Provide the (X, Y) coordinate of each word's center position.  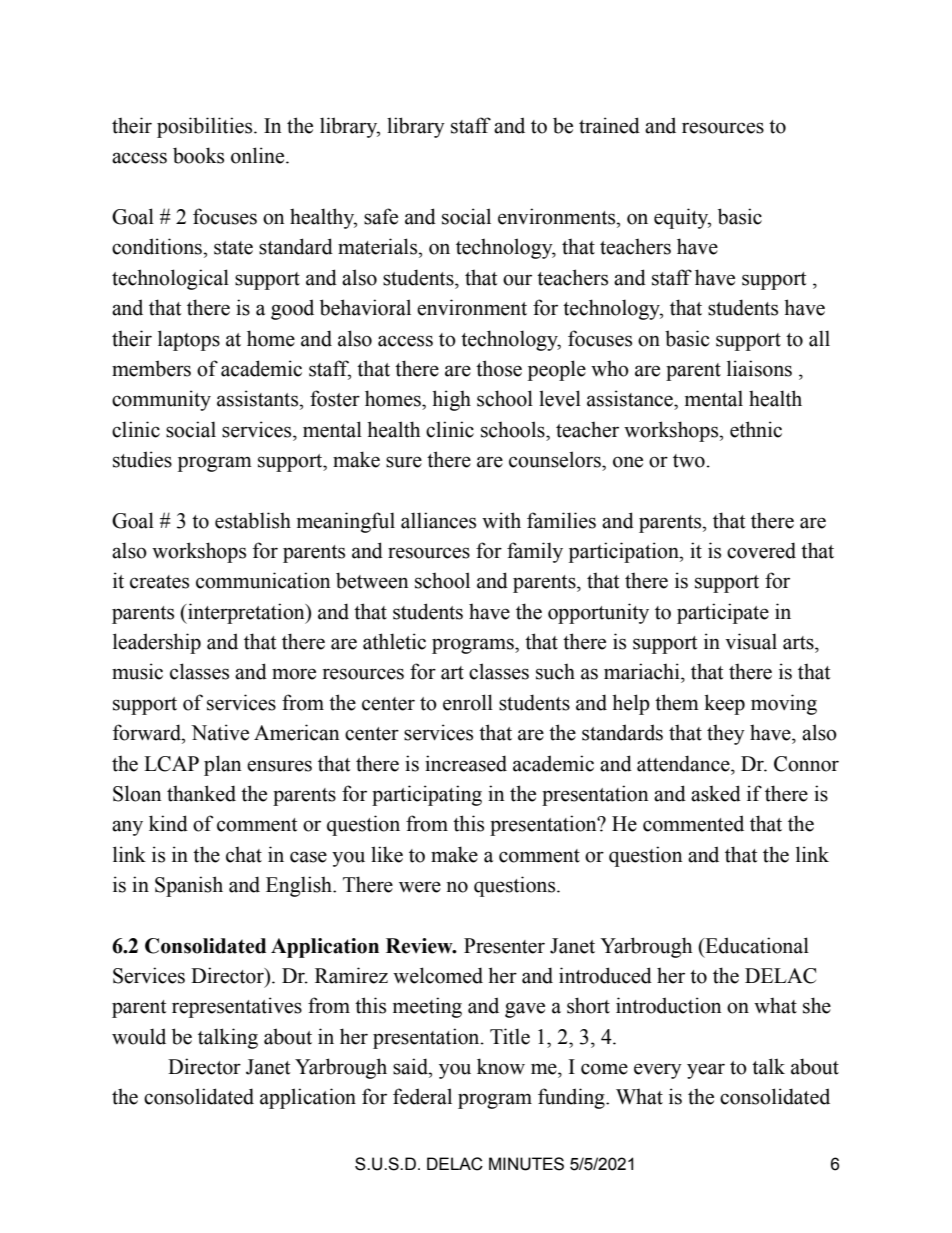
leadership (157, 643)
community (161, 400)
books (198, 155)
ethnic (756, 429)
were (420, 887)
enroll (468, 702)
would (139, 1036)
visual (751, 641)
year (706, 1071)
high (451, 400)
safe (381, 216)
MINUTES (526, 1164)
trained (609, 125)
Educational (756, 945)
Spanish (189, 886)
